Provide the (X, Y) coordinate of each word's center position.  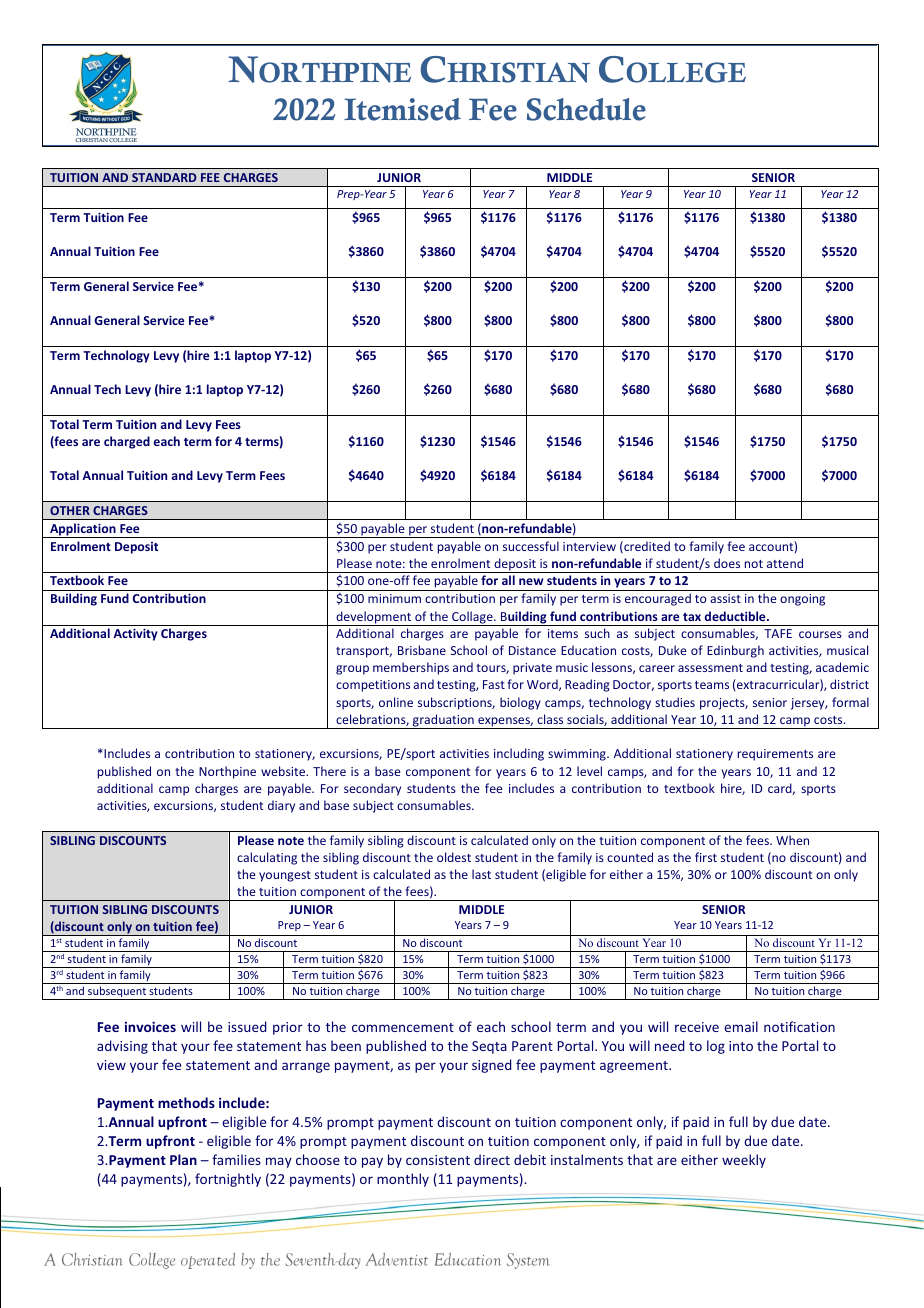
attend (785, 563)
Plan (183, 1159)
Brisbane (422, 650)
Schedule (586, 109)
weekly (744, 1161)
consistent (438, 1160)
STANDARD (164, 177)
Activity (135, 634)
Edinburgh (735, 651)
